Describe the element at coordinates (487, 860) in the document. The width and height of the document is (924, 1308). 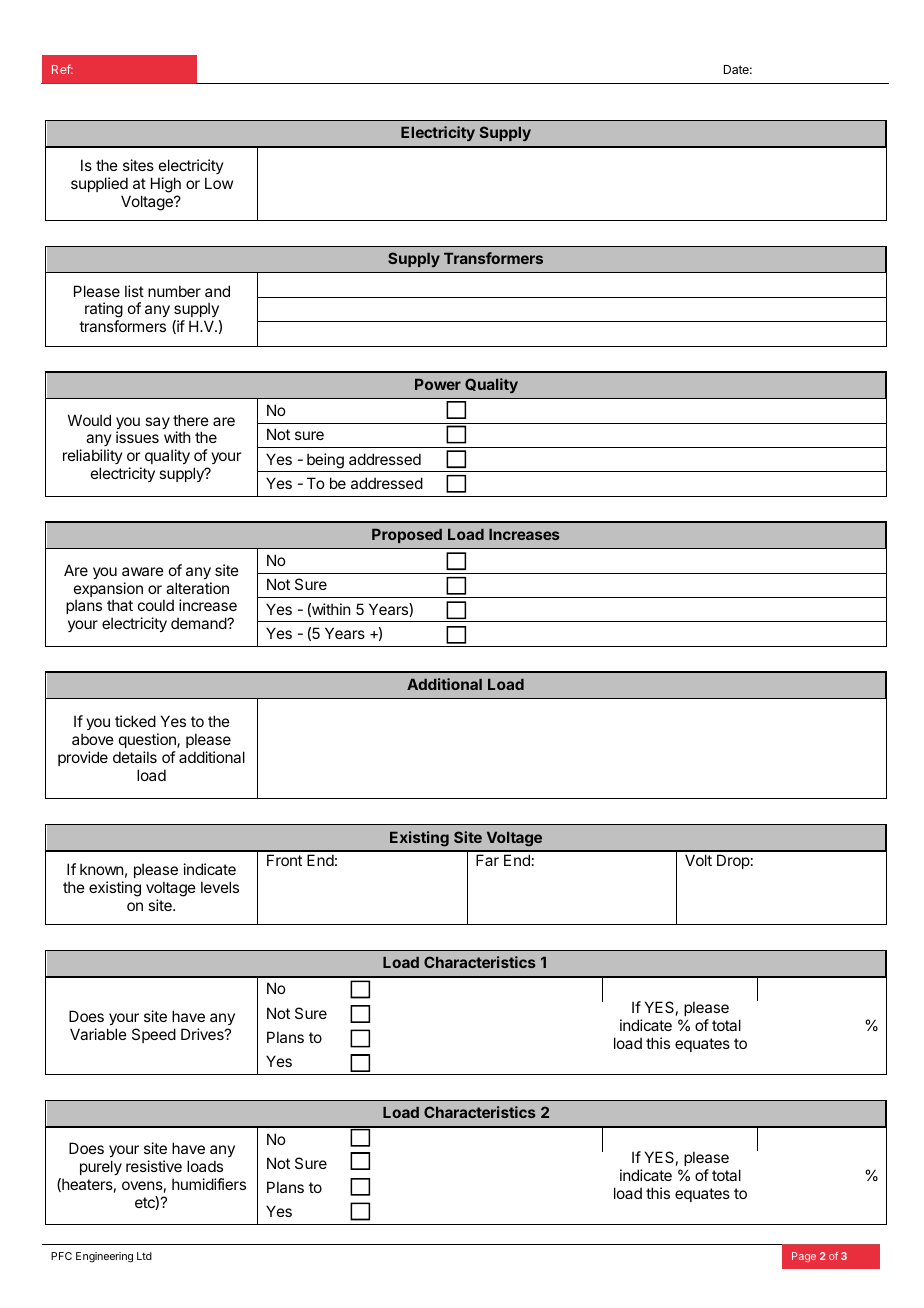
I see `Far` at that location.
